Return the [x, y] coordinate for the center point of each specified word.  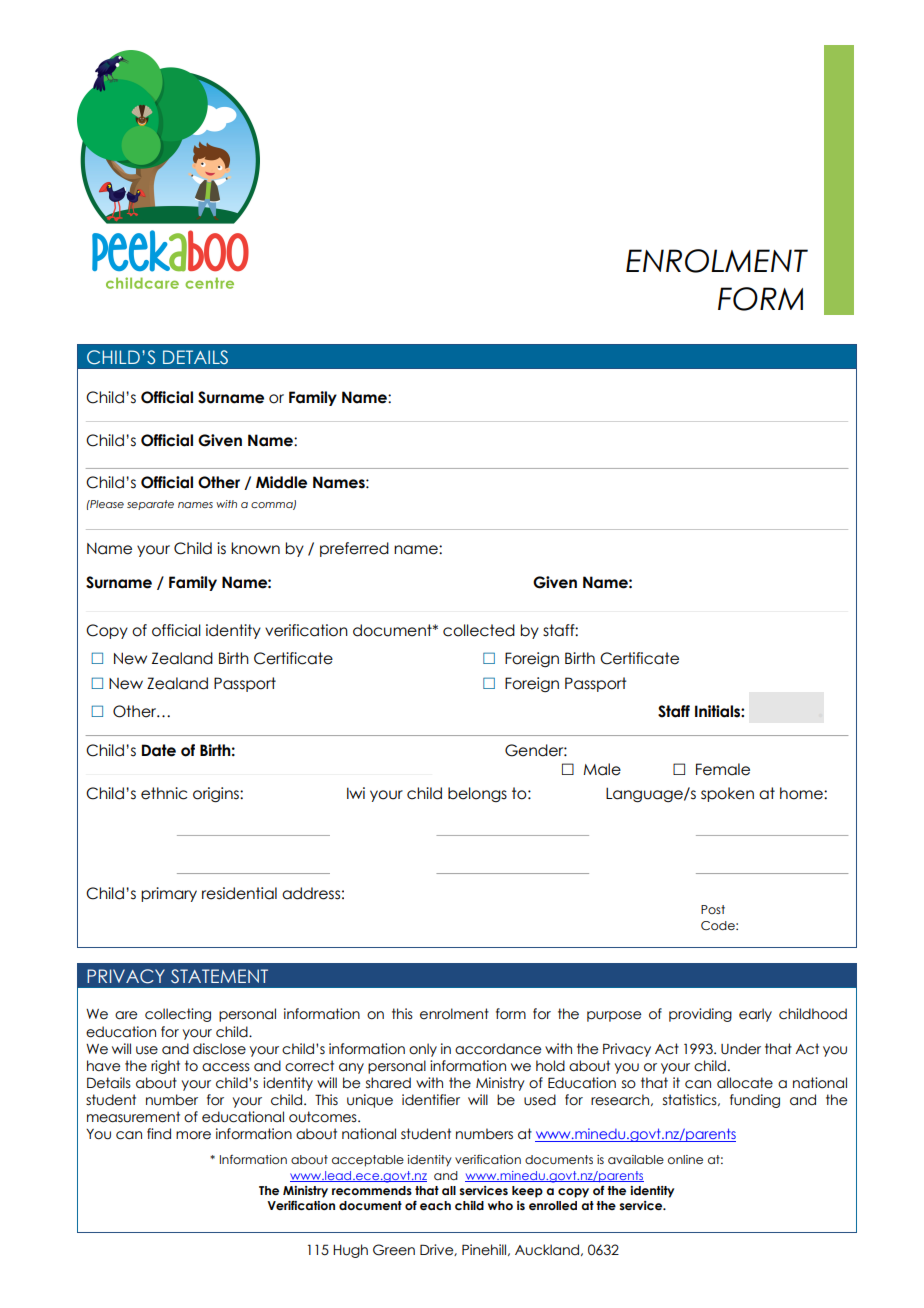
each [435, 1205]
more [193, 1135]
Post [713, 909]
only [423, 1050]
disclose [219, 1049]
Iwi [356, 793]
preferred [354, 549]
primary [169, 894]
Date [159, 750]
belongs [477, 794]
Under [741, 1049]
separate [150, 505]
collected [479, 630]
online [685, 1159]
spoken [727, 794]
